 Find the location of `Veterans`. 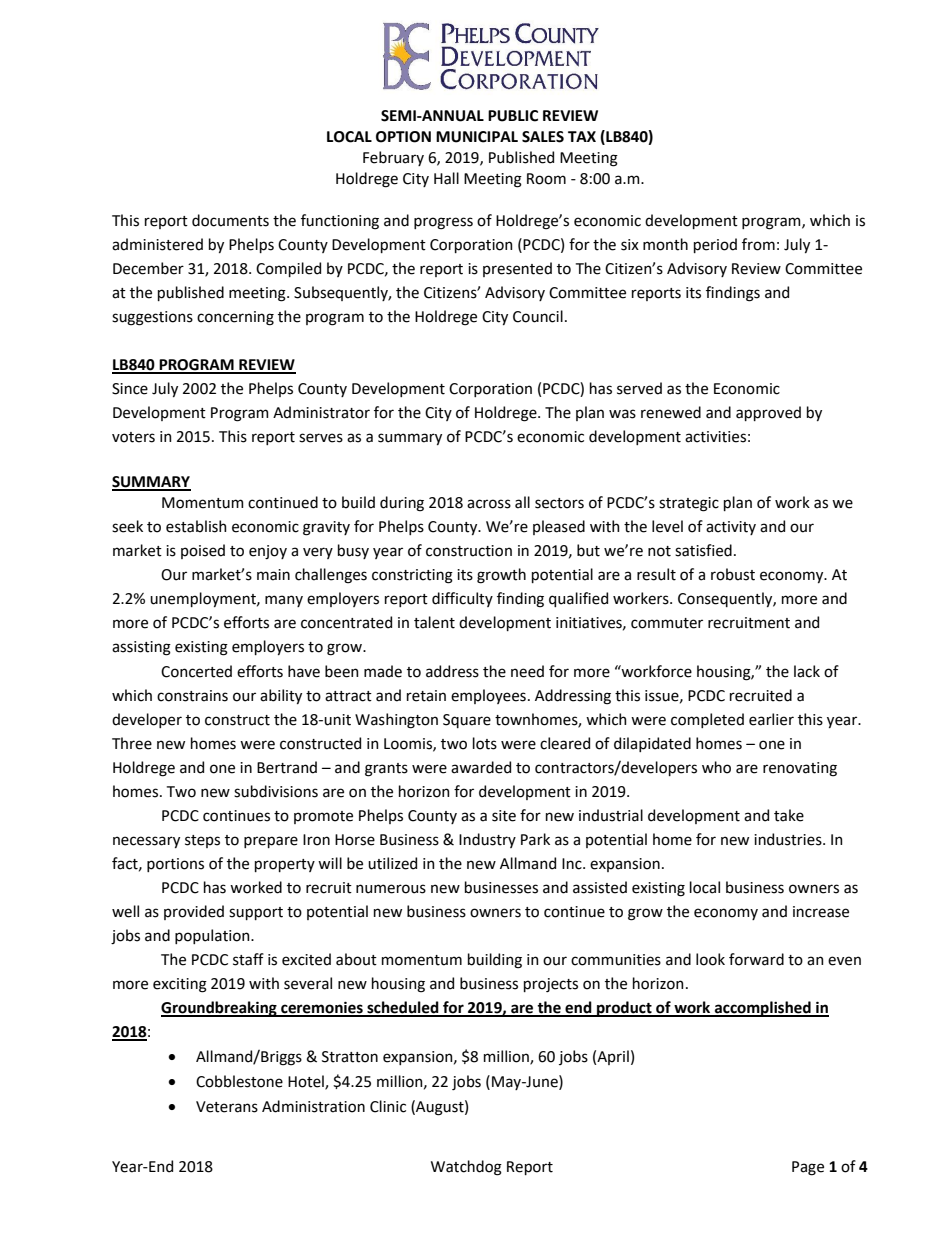

Veterans is located at coordinates (227, 1107).
